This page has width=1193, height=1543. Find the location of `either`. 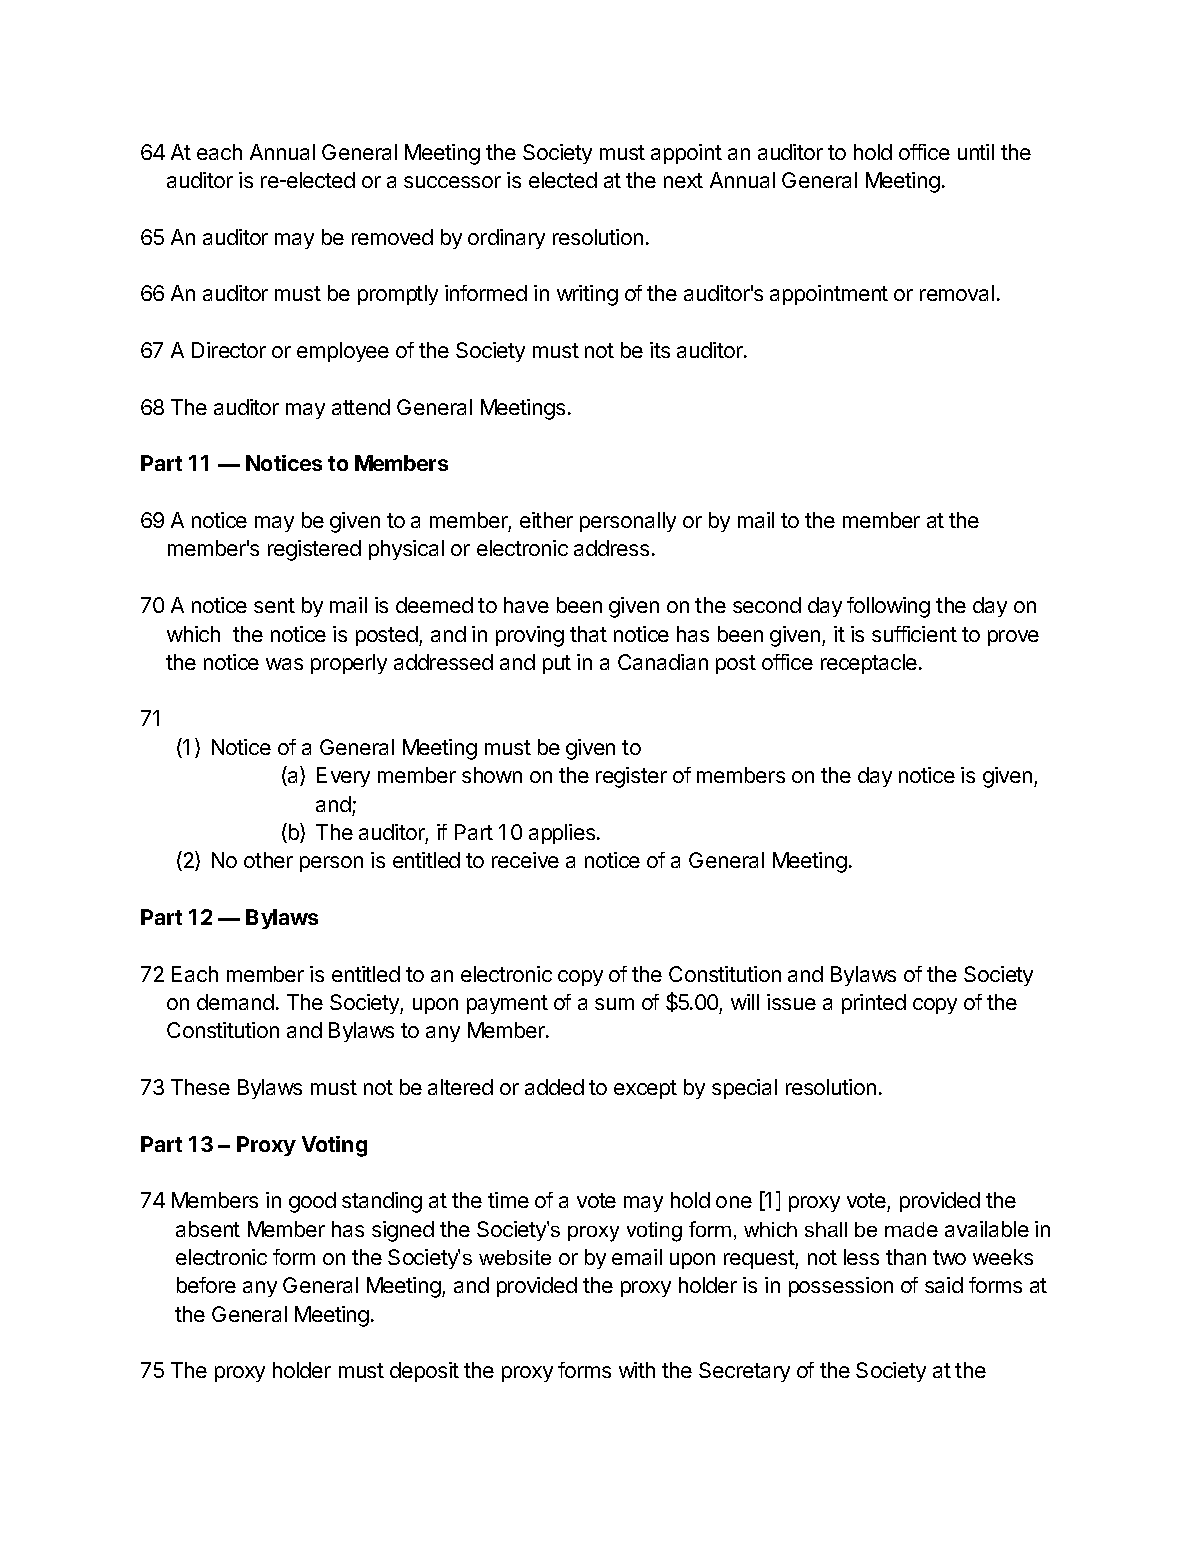

either is located at coordinates (546, 520).
